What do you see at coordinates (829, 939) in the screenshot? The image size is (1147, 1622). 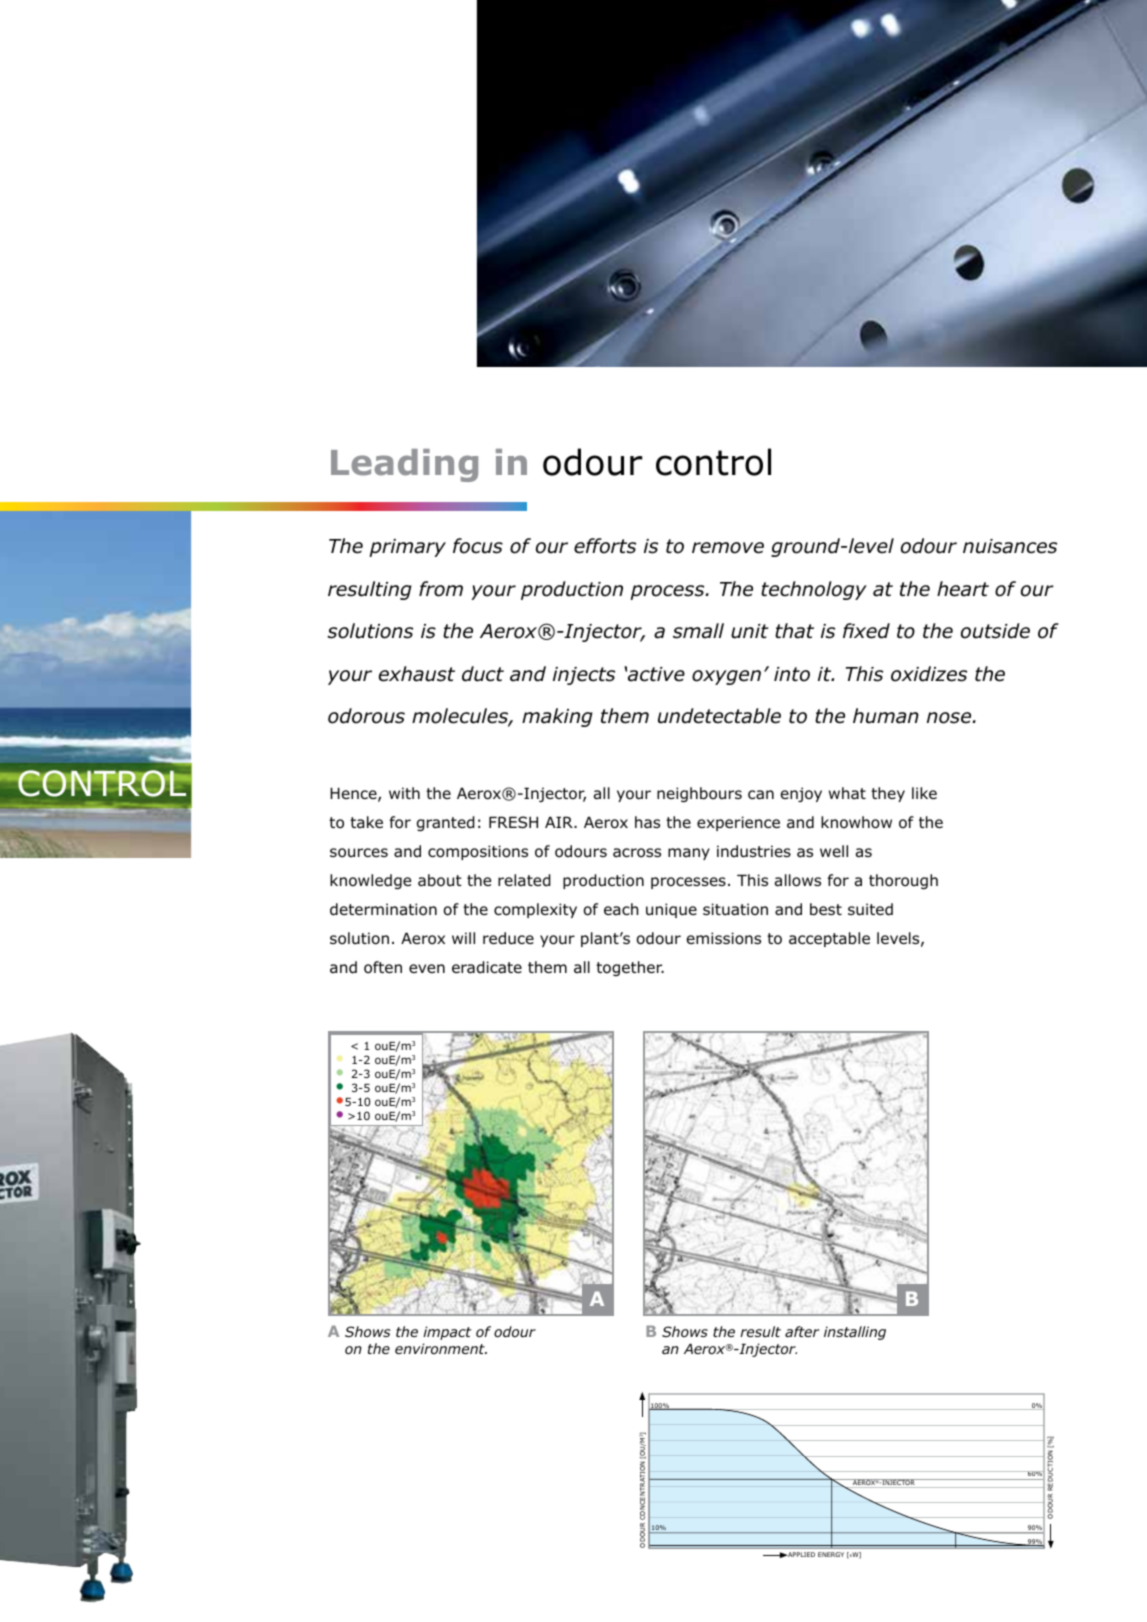 I see `acceptable` at bounding box center [829, 939].
